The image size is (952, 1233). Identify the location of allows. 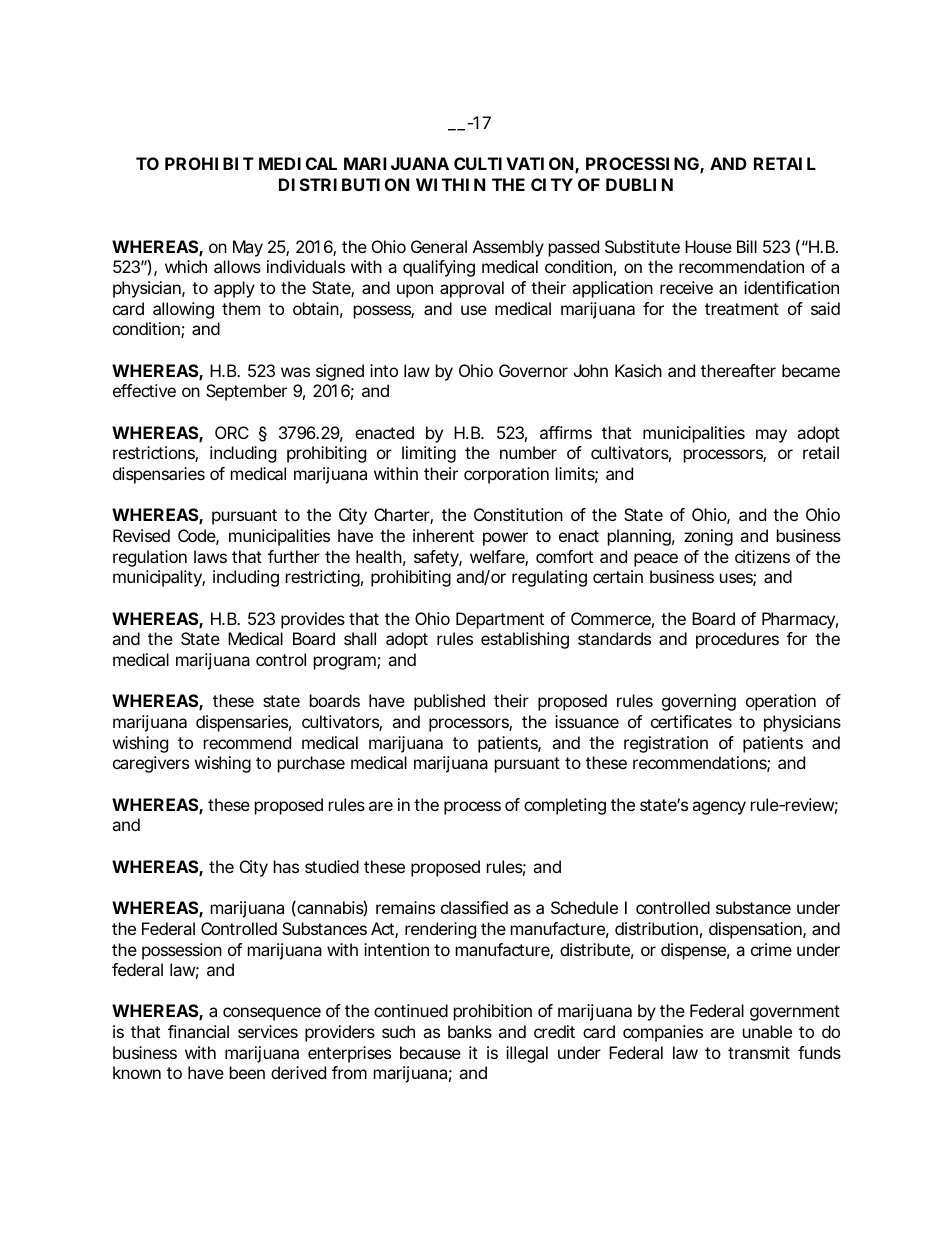
(237, 266).
